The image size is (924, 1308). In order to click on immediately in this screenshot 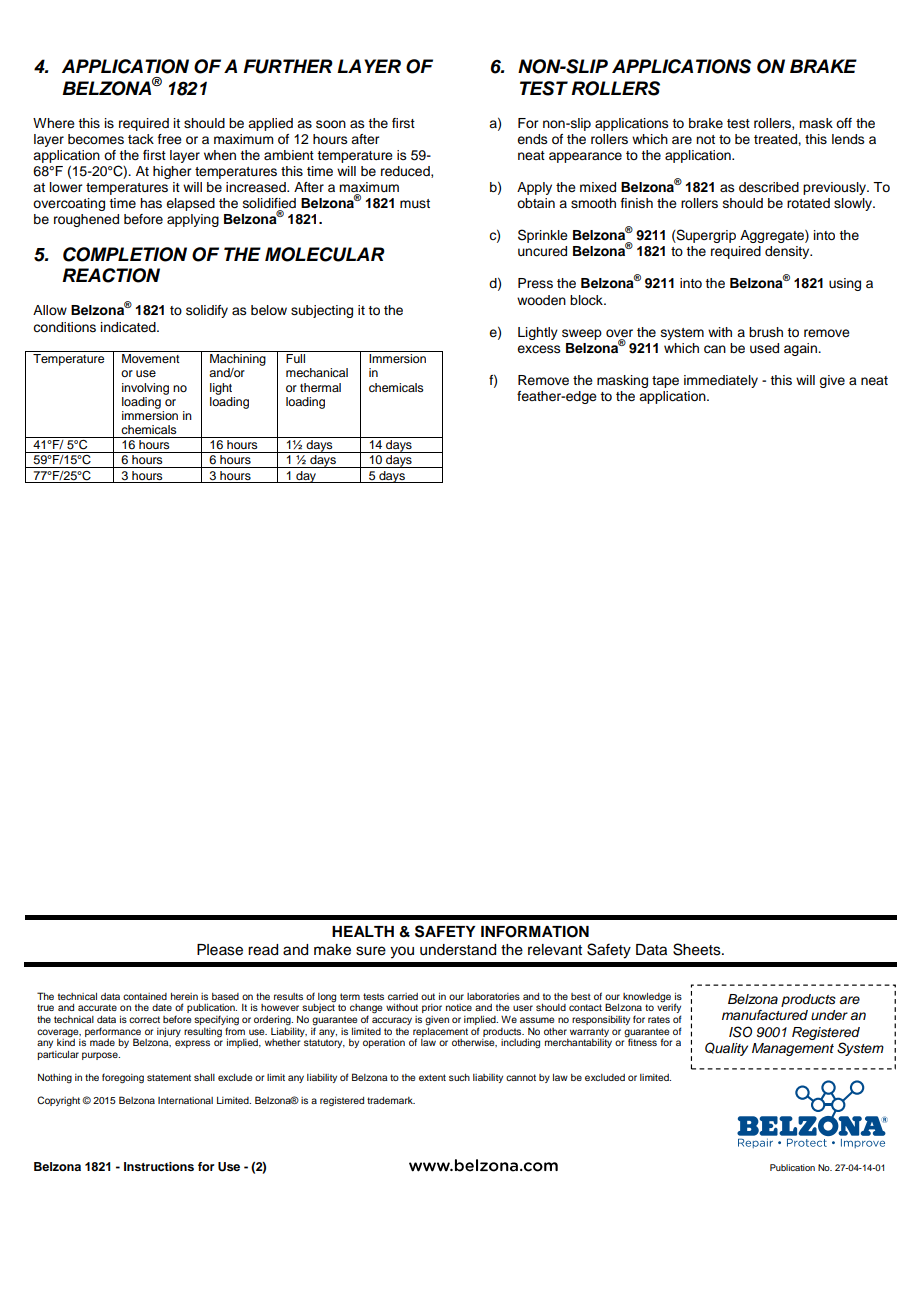, I will do `click(721, 381)`.
